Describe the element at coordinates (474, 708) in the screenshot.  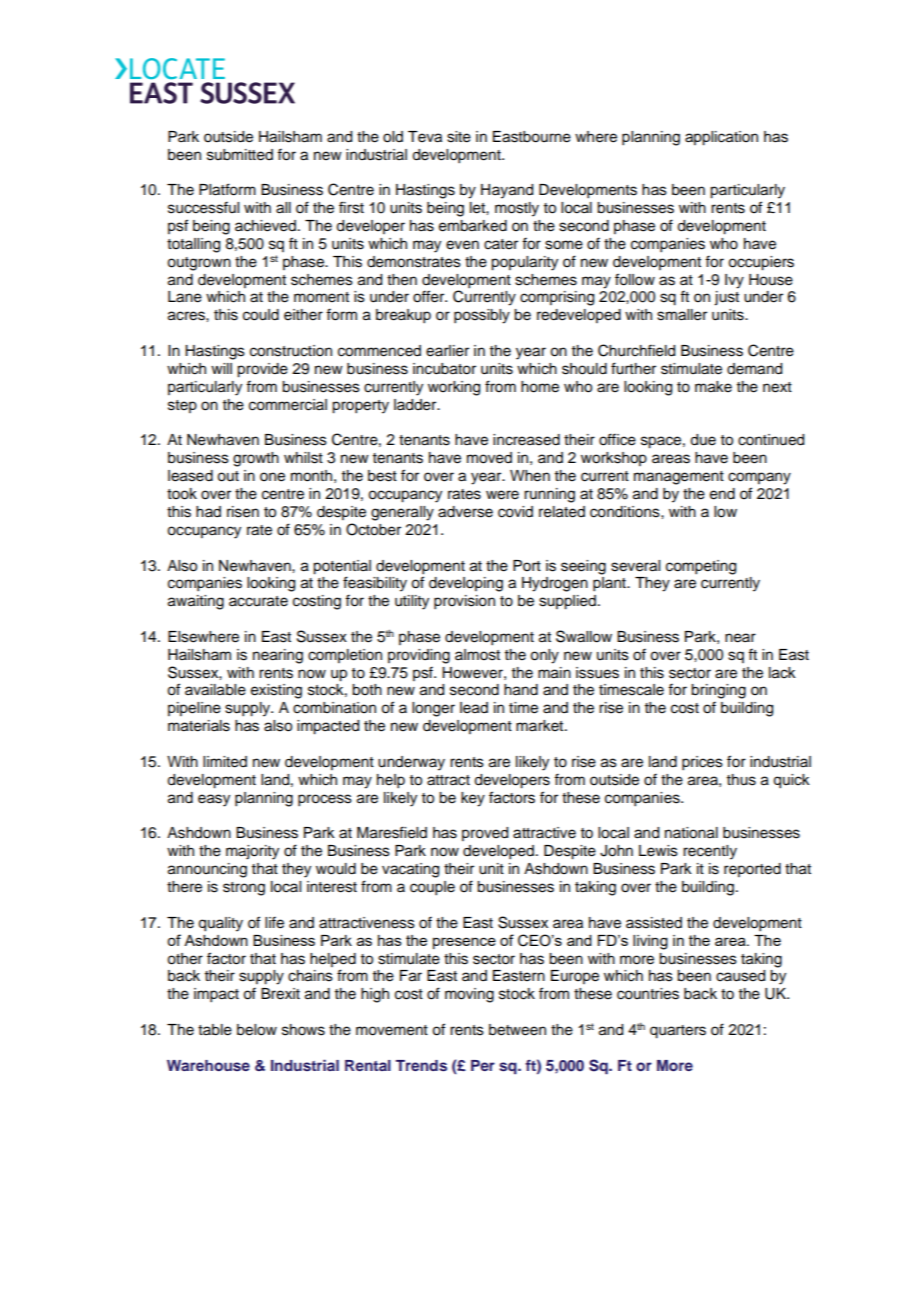
I see `lead` at that location.
